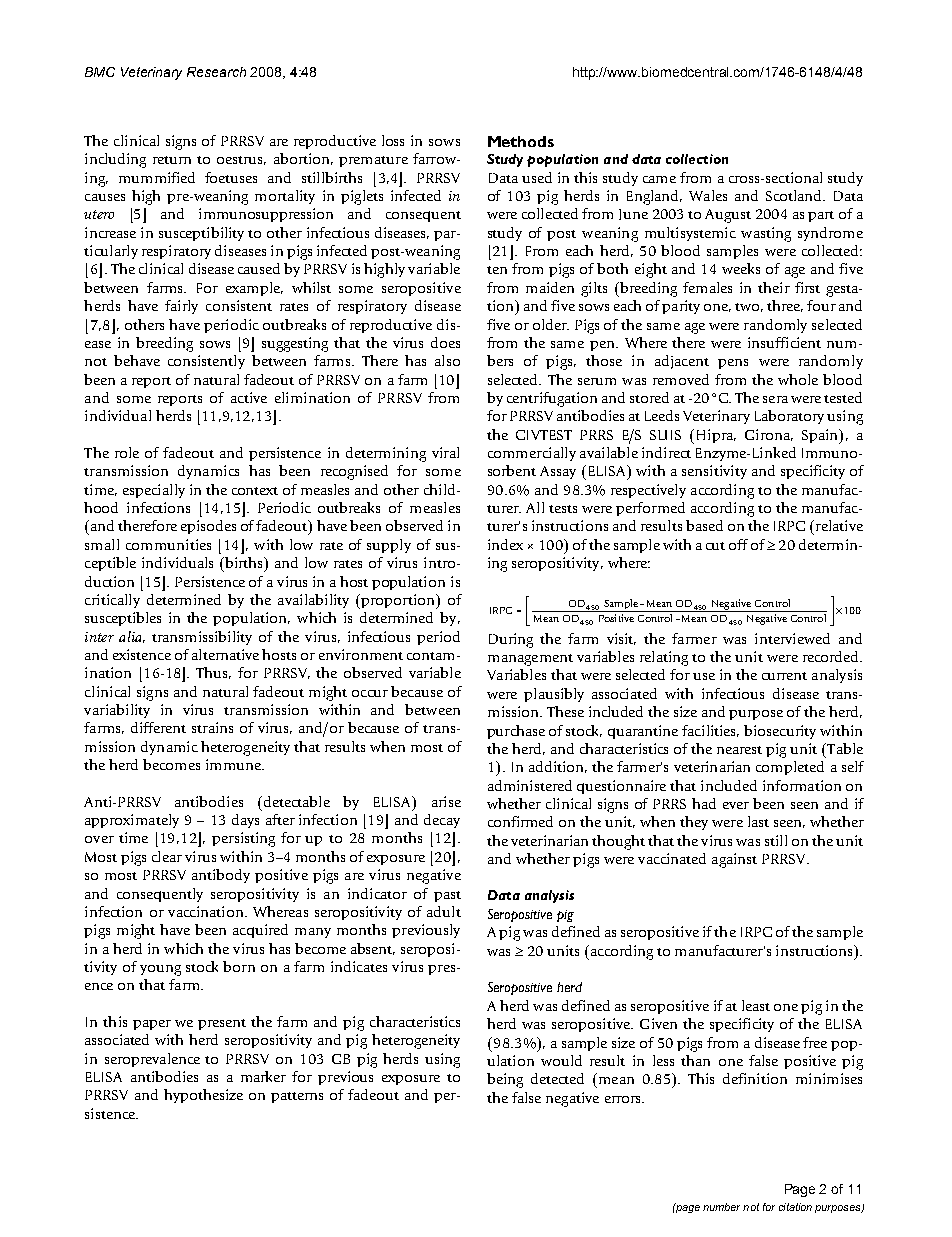  I want to click on alternative, so click(225, 654).
